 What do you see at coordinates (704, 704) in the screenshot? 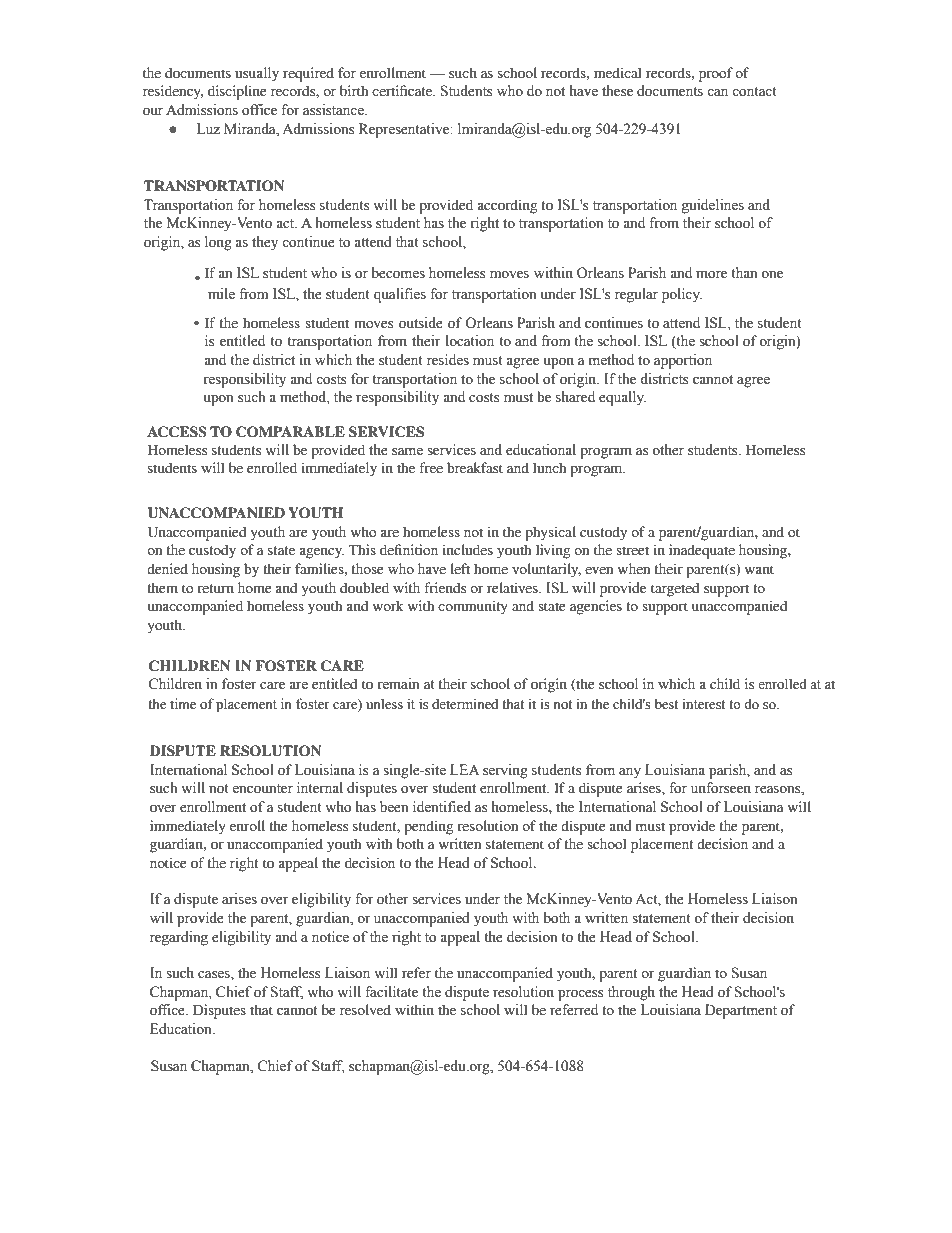
I see `interest` at bounding box center [704, 704].
